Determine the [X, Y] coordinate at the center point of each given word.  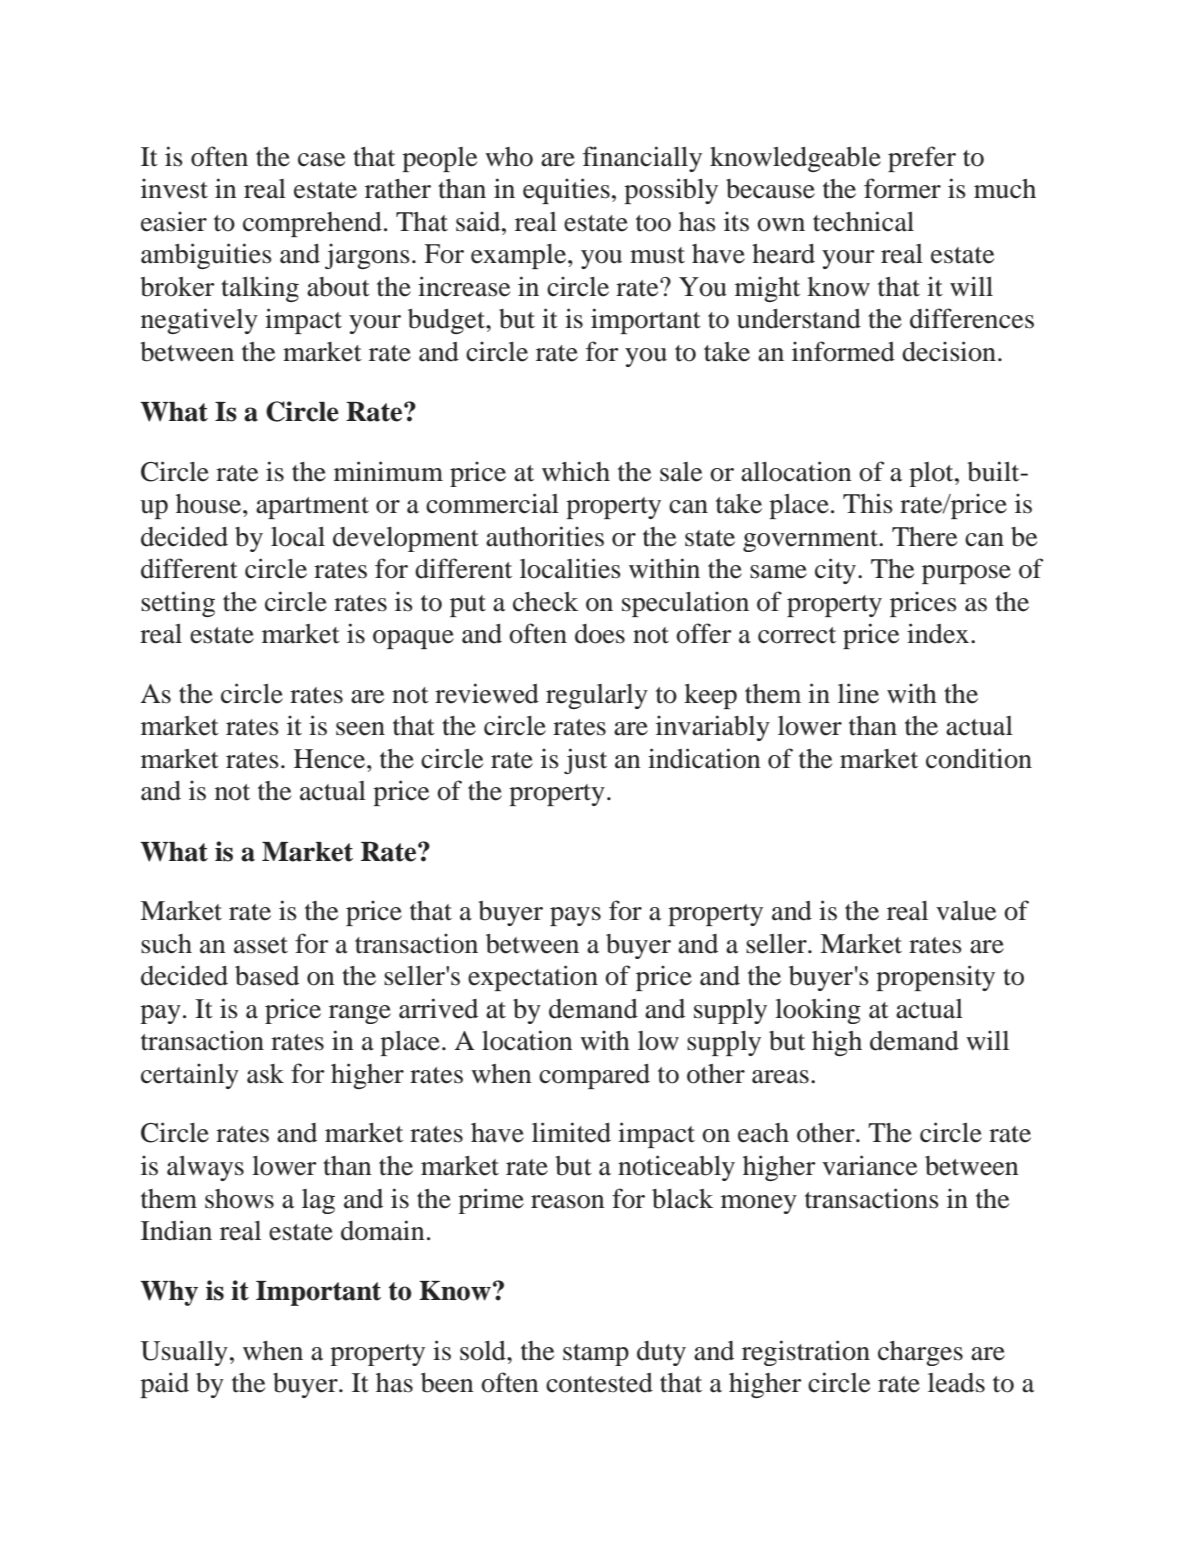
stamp [596, 1355]
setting [178, 604]
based [267, 976]
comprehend [312, 224]
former [902, 188]
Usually [184, 1353]
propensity [935, 978]
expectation [533, 978]
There [924, 537]
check [545, 602]
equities [566, 191]
